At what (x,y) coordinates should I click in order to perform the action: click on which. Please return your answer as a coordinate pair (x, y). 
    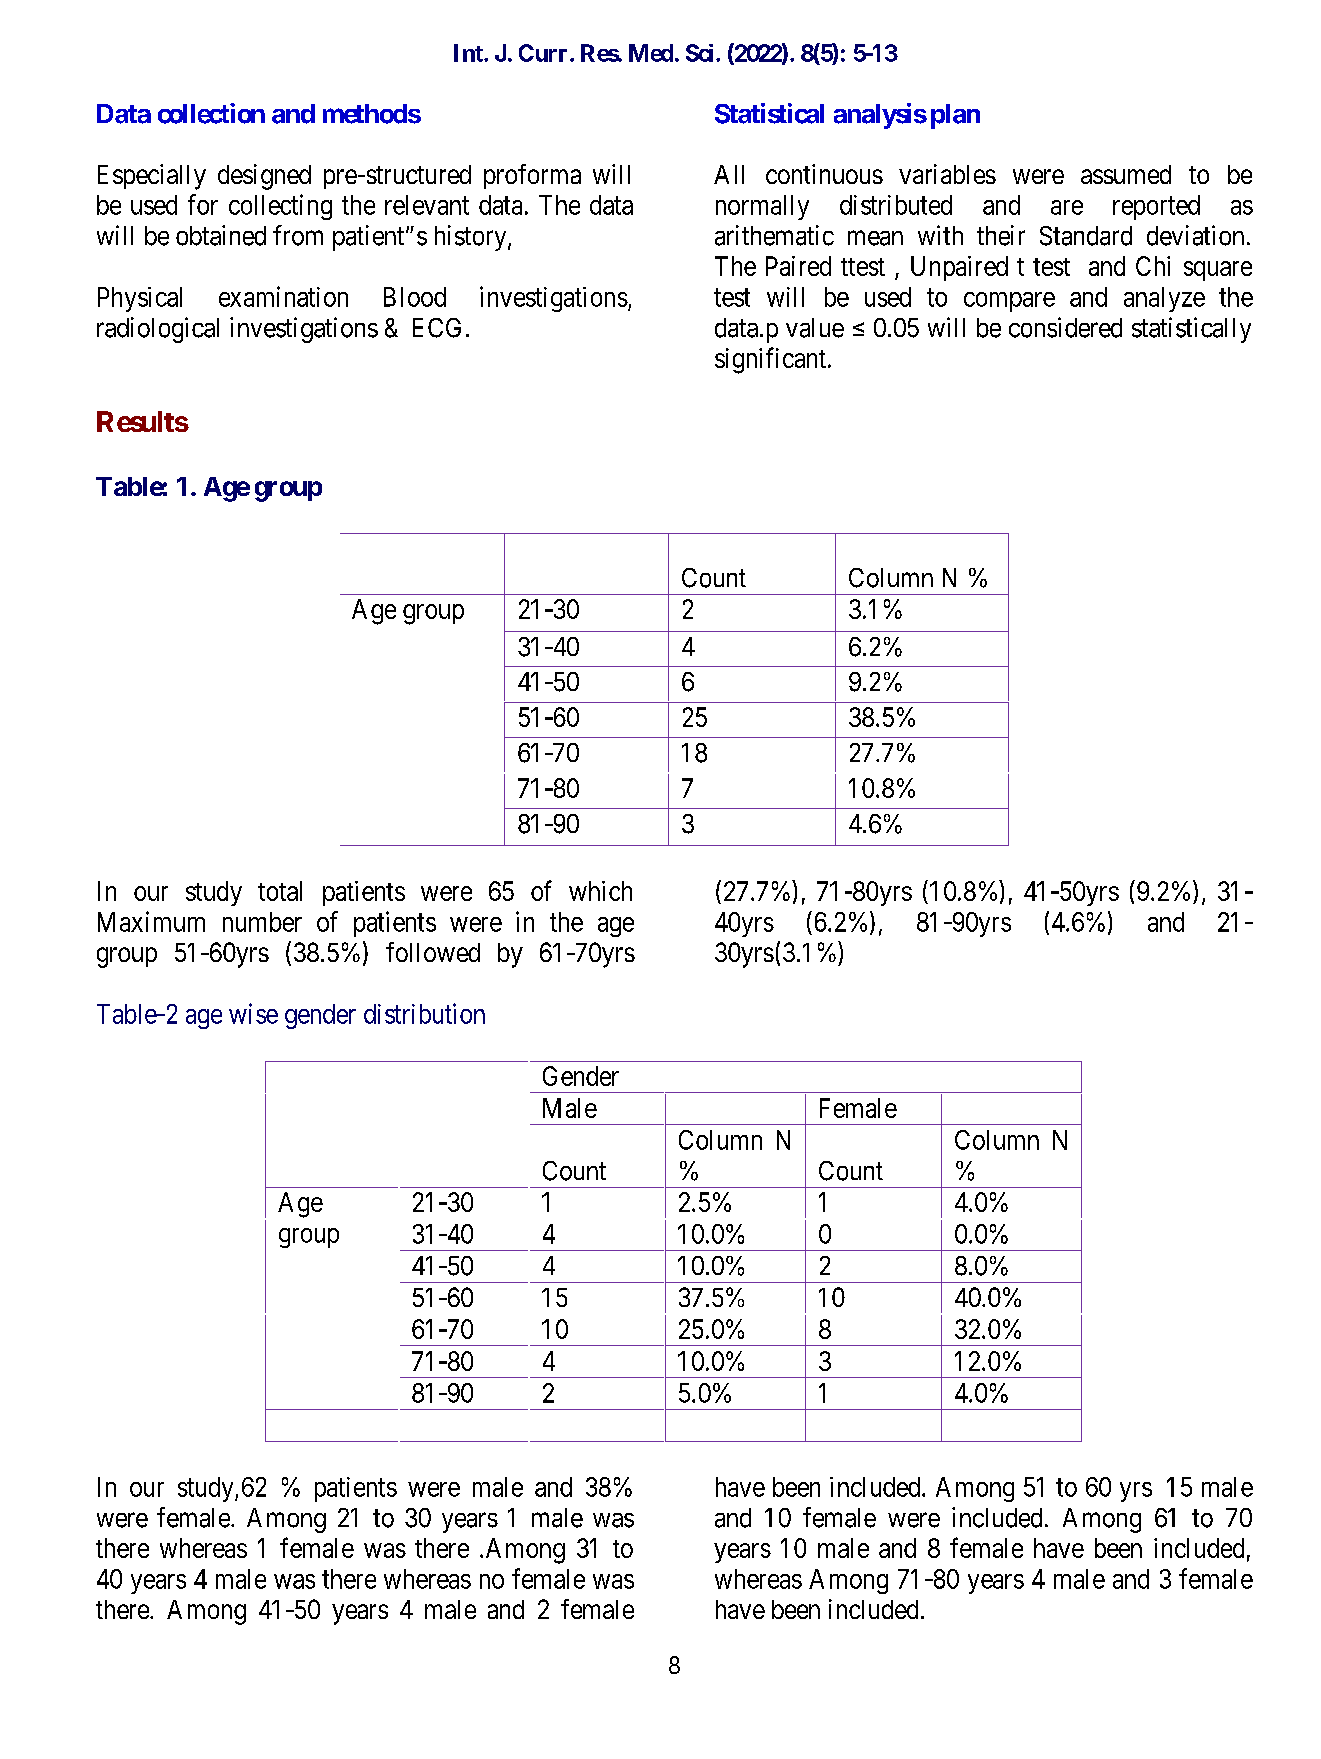
    Looking at the image, I should click on (600, 891).
